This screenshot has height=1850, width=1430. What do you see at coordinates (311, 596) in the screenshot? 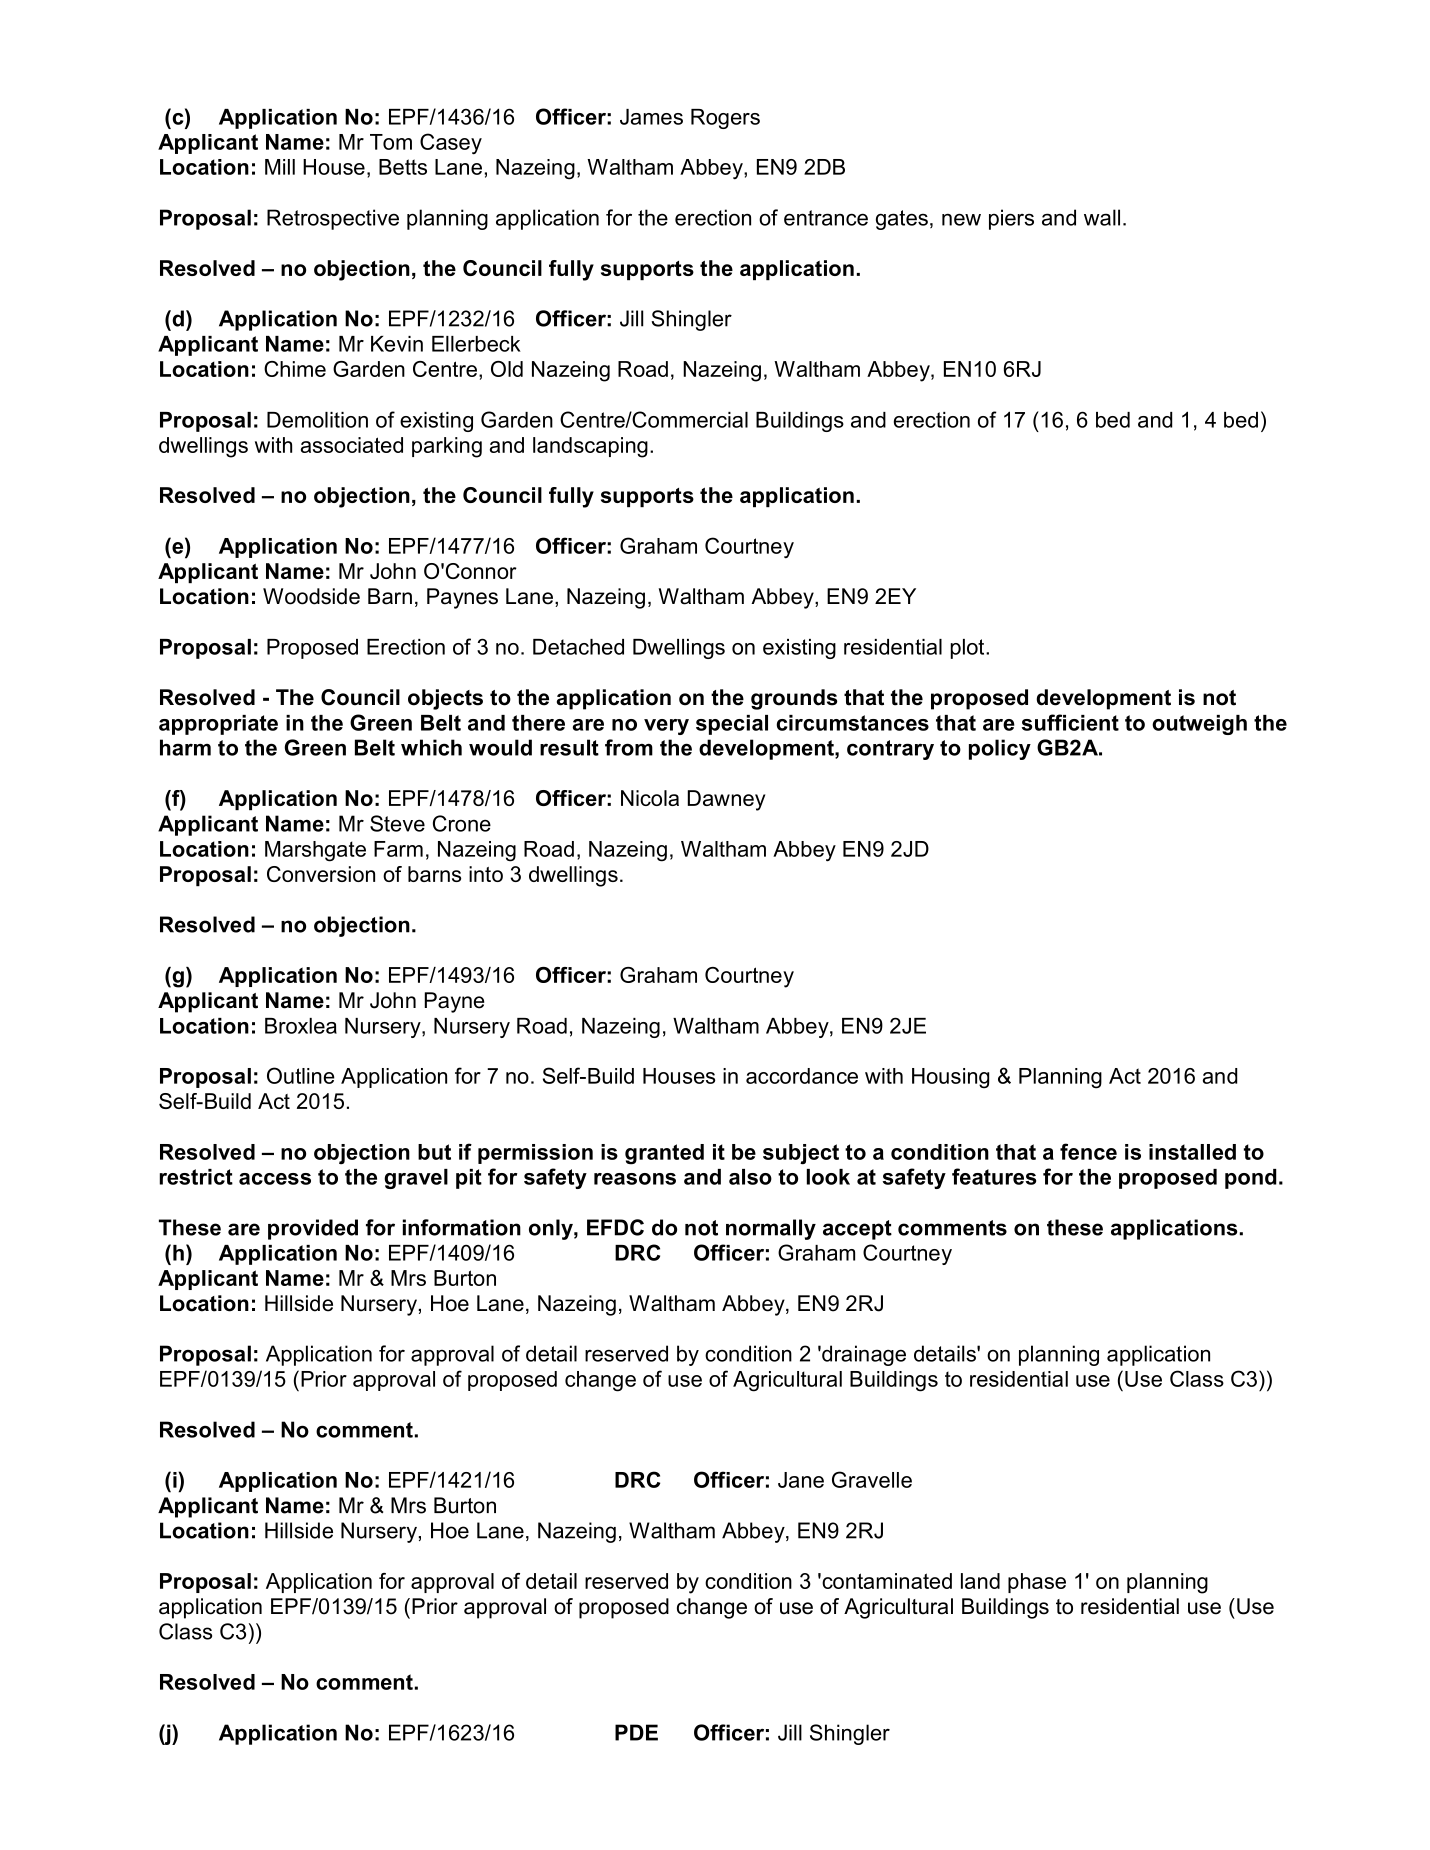
I see `Woodside` at bounding box center [311, 596].
